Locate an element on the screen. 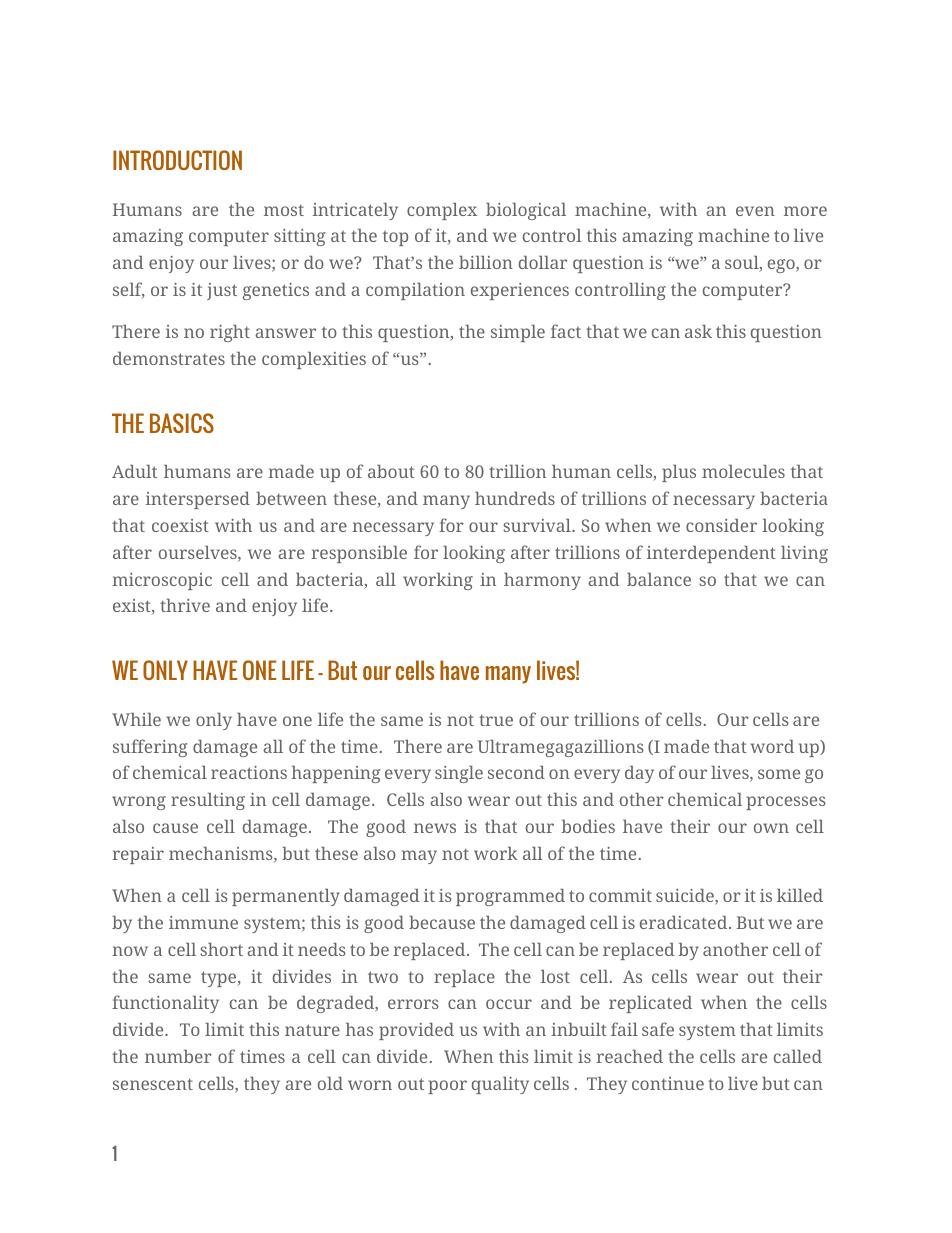 This screenshot has width=952, height=1233. poor is located at coordinates (447, 1087).
